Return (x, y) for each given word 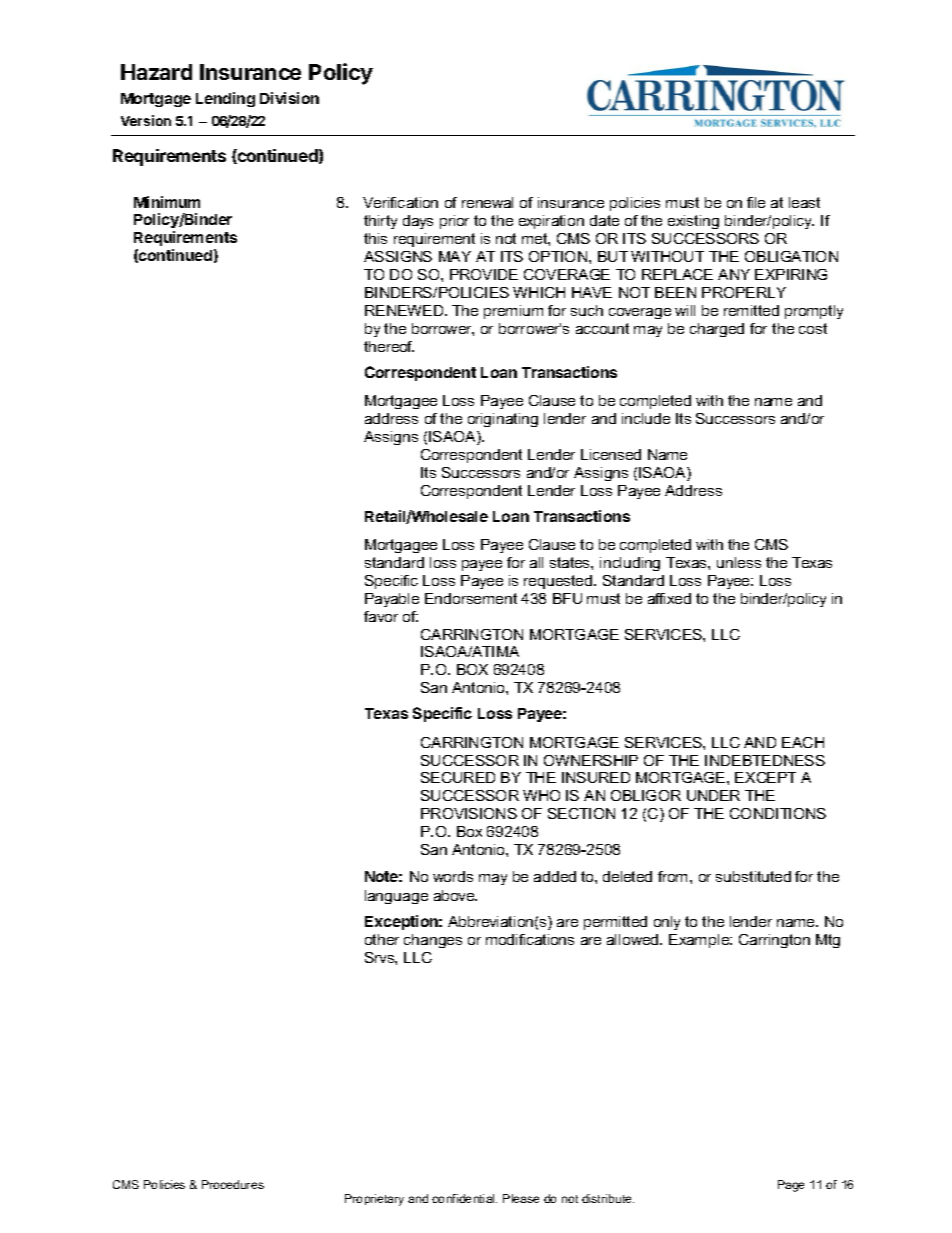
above (455, 895)
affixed (669, 598)
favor (381, 616)
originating (503, 420)
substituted (753, 876)
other (382, 939)
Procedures (233, 1184)
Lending (225, 99)
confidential (464, 1198)
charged (717, 330)
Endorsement (471, 598)
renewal (487, 202)
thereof (389, 346)
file (756, 202)
